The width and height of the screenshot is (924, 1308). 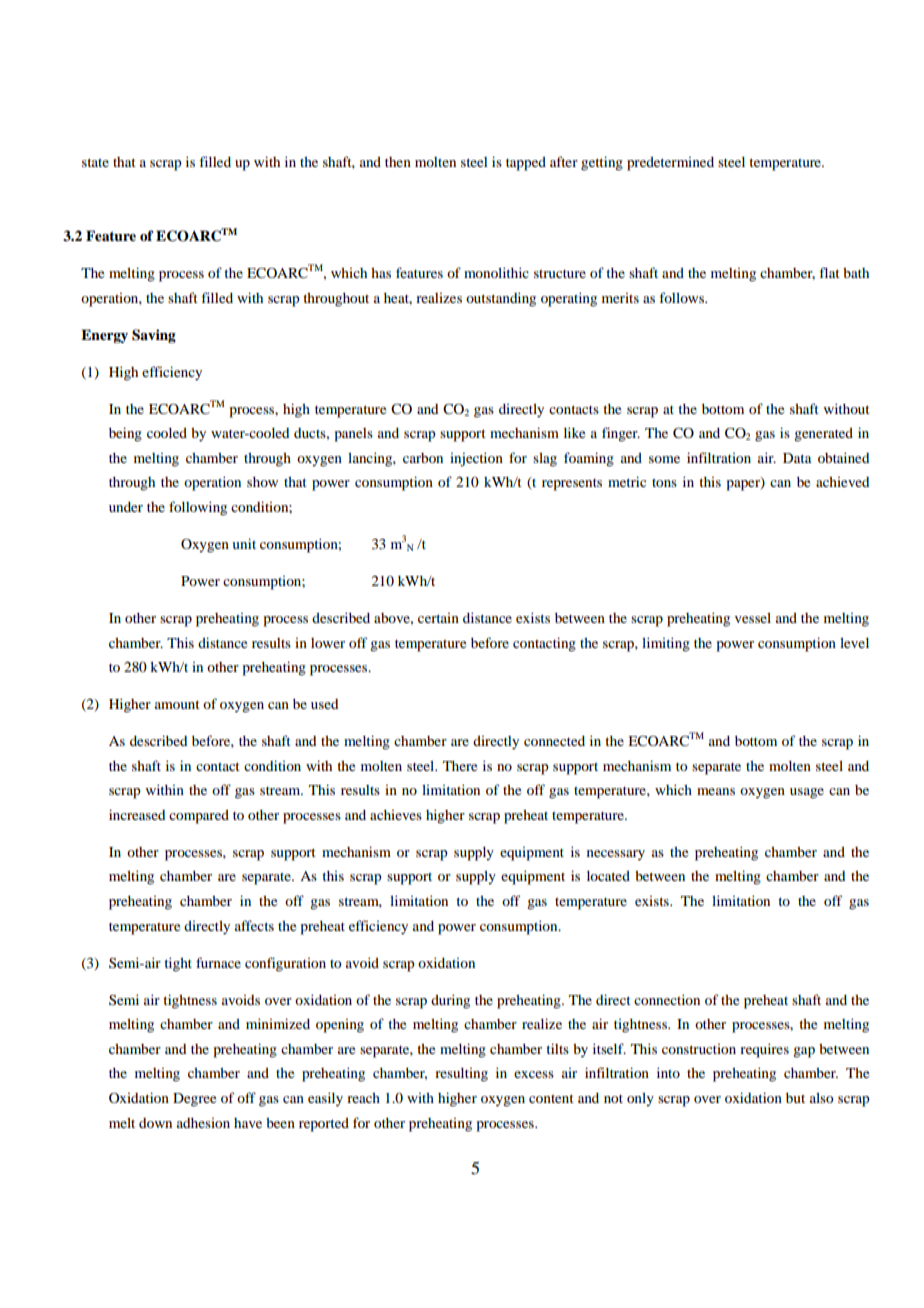 I want to click on vessel, so click(x=753, y=617).
